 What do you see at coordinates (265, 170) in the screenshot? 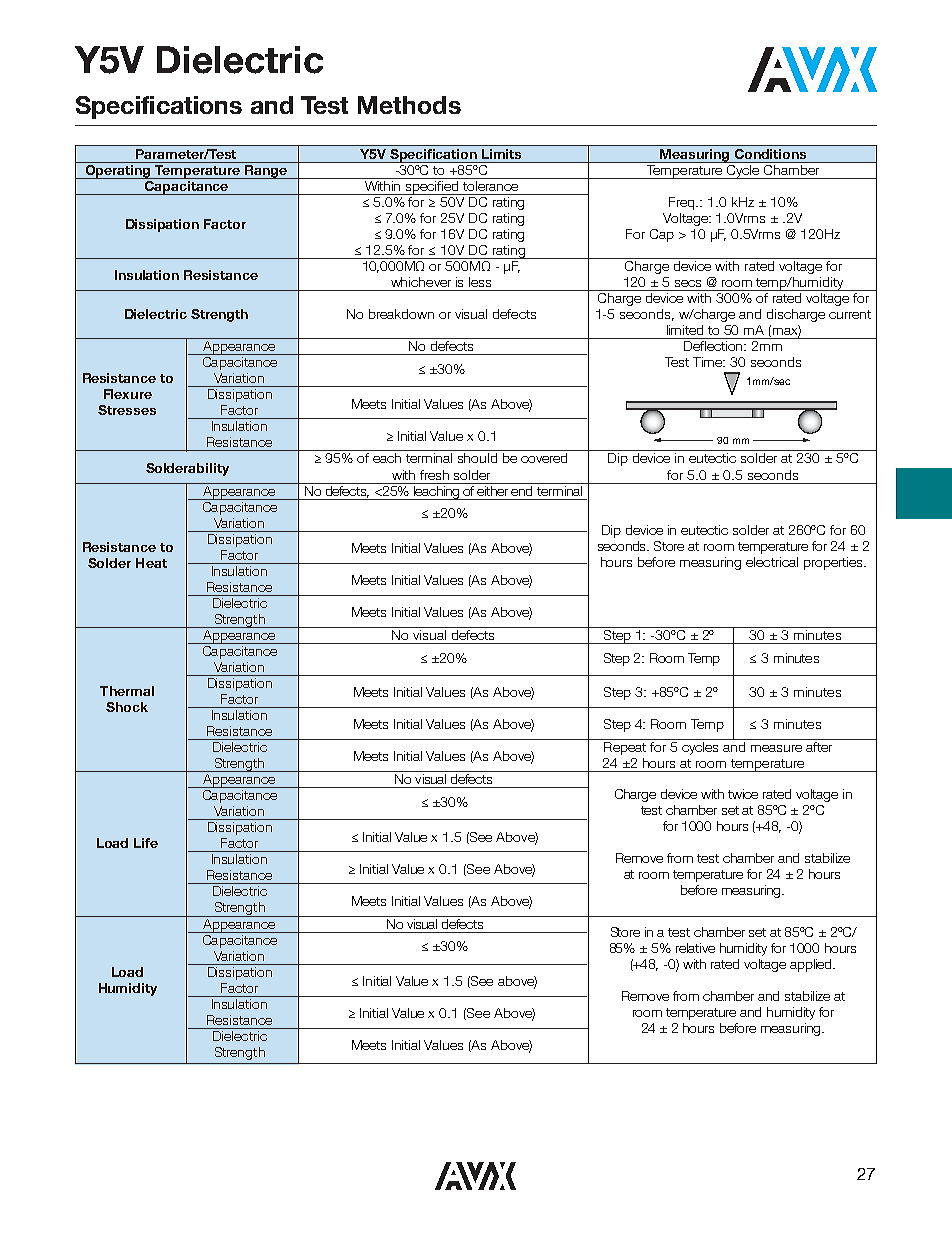
I see `Range` at bounding box center [265, 170].
